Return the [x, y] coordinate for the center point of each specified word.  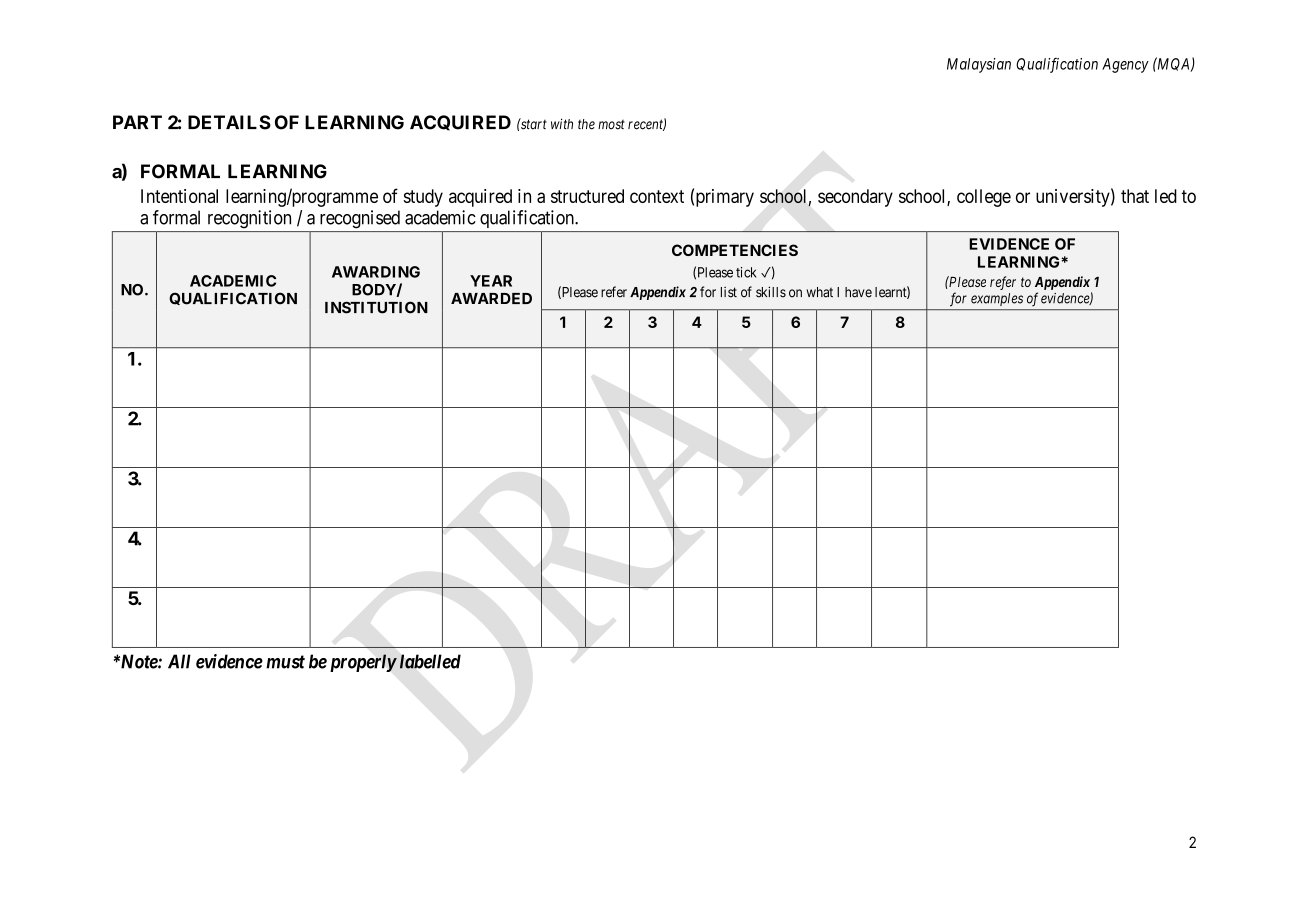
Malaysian [979, 65]
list [729, 292]
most [611, 125]
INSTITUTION [376, 307]
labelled [430, 661]
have [858, 292]
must [285, 662]
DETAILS [229, 122]
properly [363, 663]
